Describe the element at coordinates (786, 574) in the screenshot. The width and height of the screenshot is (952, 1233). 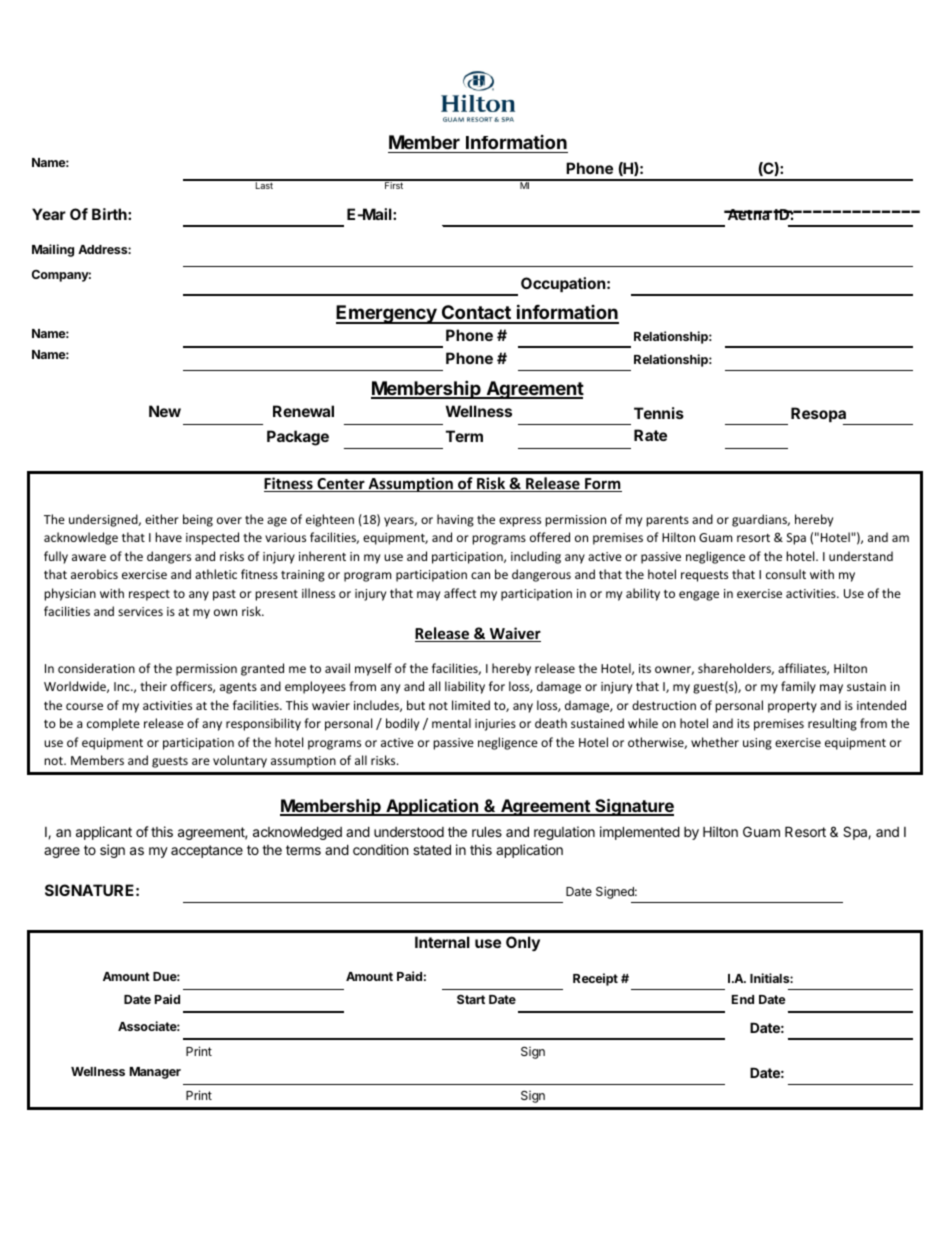
I see `consult` at that location.
